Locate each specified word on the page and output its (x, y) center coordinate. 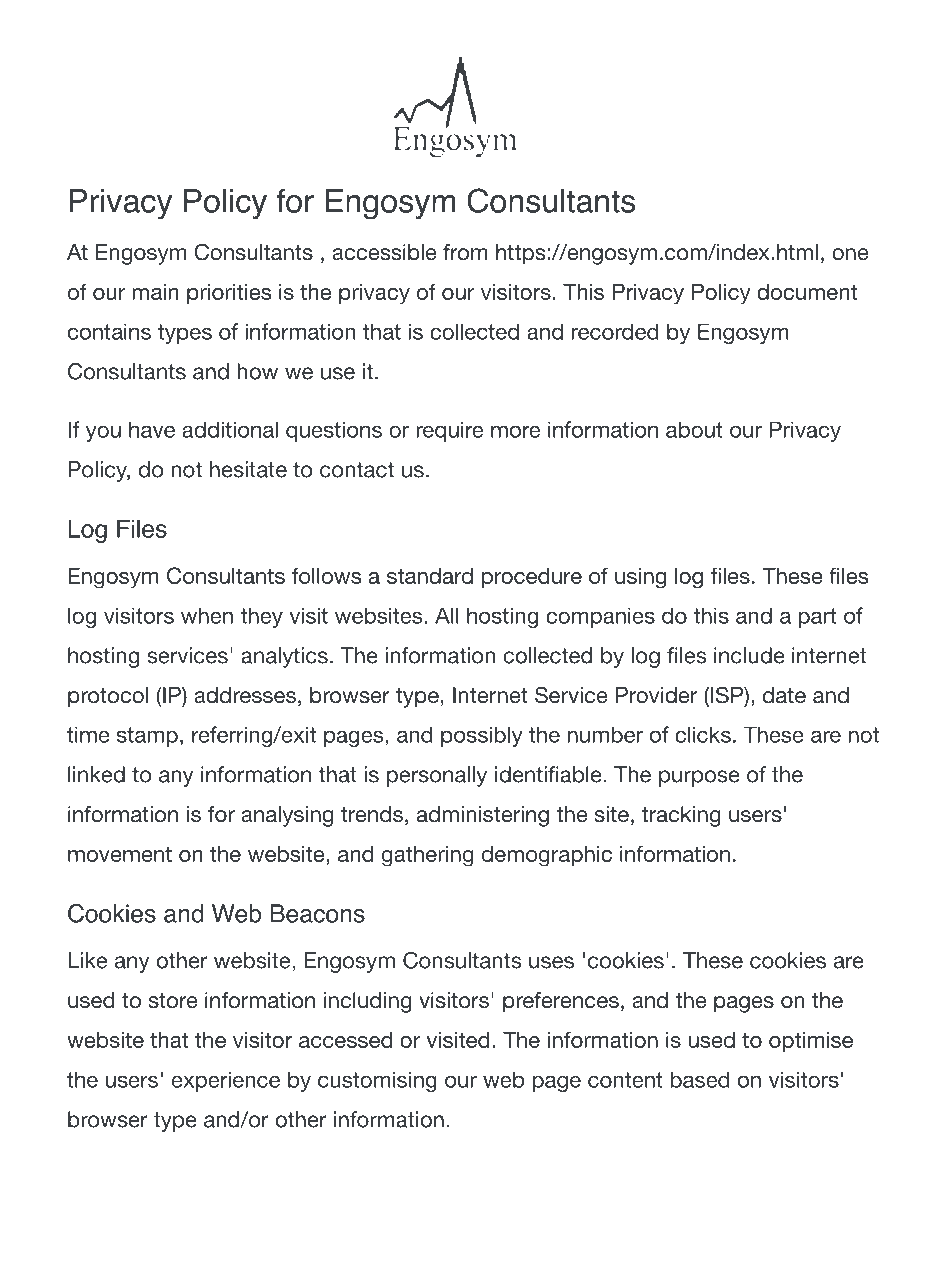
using (640, 578)
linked (96, 774)
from (465, 252)
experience (226, 1081)
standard (430, 576)
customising (377, 1081)
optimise (811, 1042)
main (155, 292)
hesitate (248, 469)
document (807, 292)
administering (483, 816)
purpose (699, 778)
